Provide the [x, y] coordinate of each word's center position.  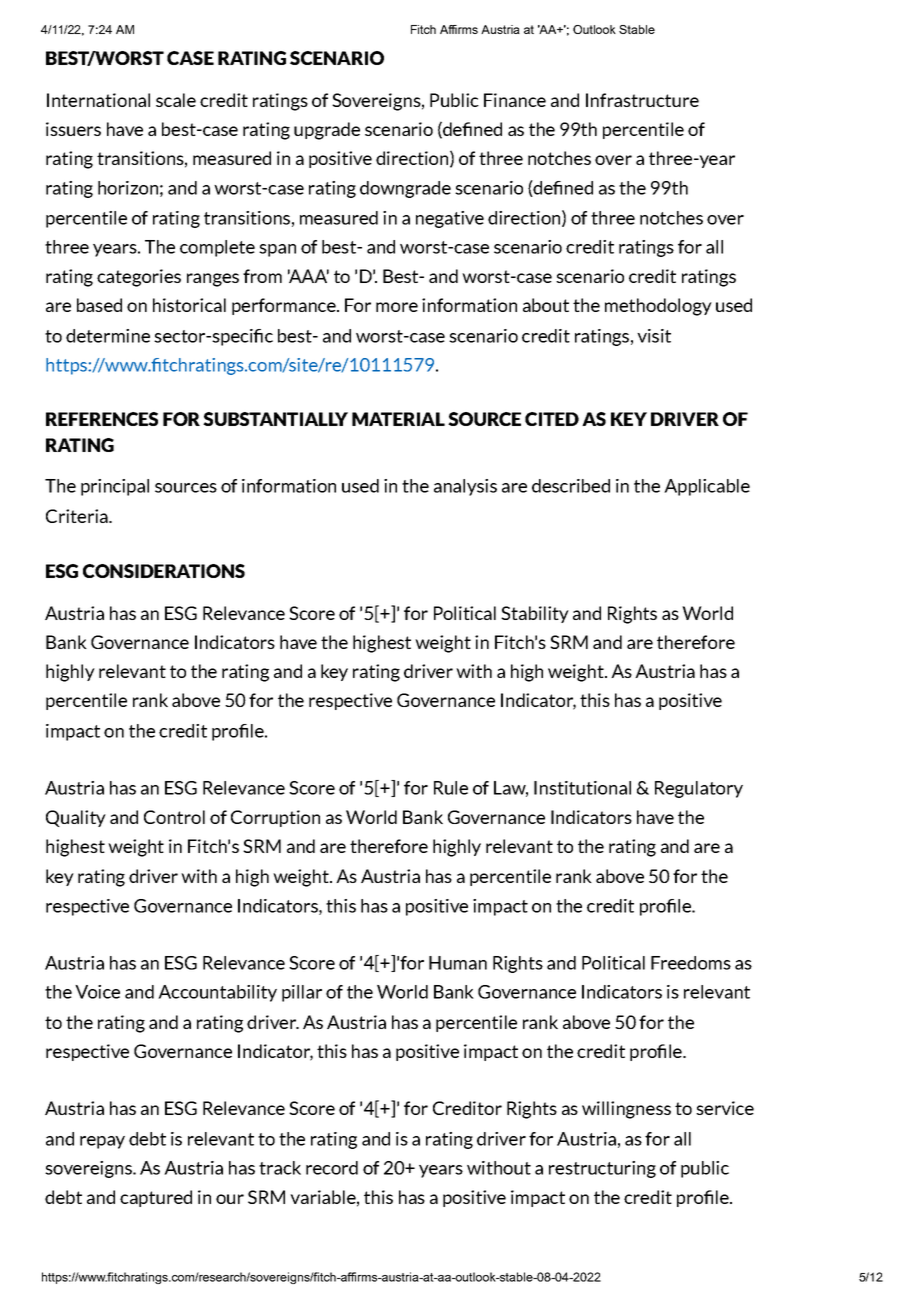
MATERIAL [398, 419]
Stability [535, 614]
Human [458, 963]
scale [176, 100]
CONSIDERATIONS [164, 571]
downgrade [405, 189]
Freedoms [691, 963]
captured [156, 1198]
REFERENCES [102, 419]
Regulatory [699, 789]
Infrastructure [642, 100]
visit [654, 336]
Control [174, 817]
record [332, 1168]
